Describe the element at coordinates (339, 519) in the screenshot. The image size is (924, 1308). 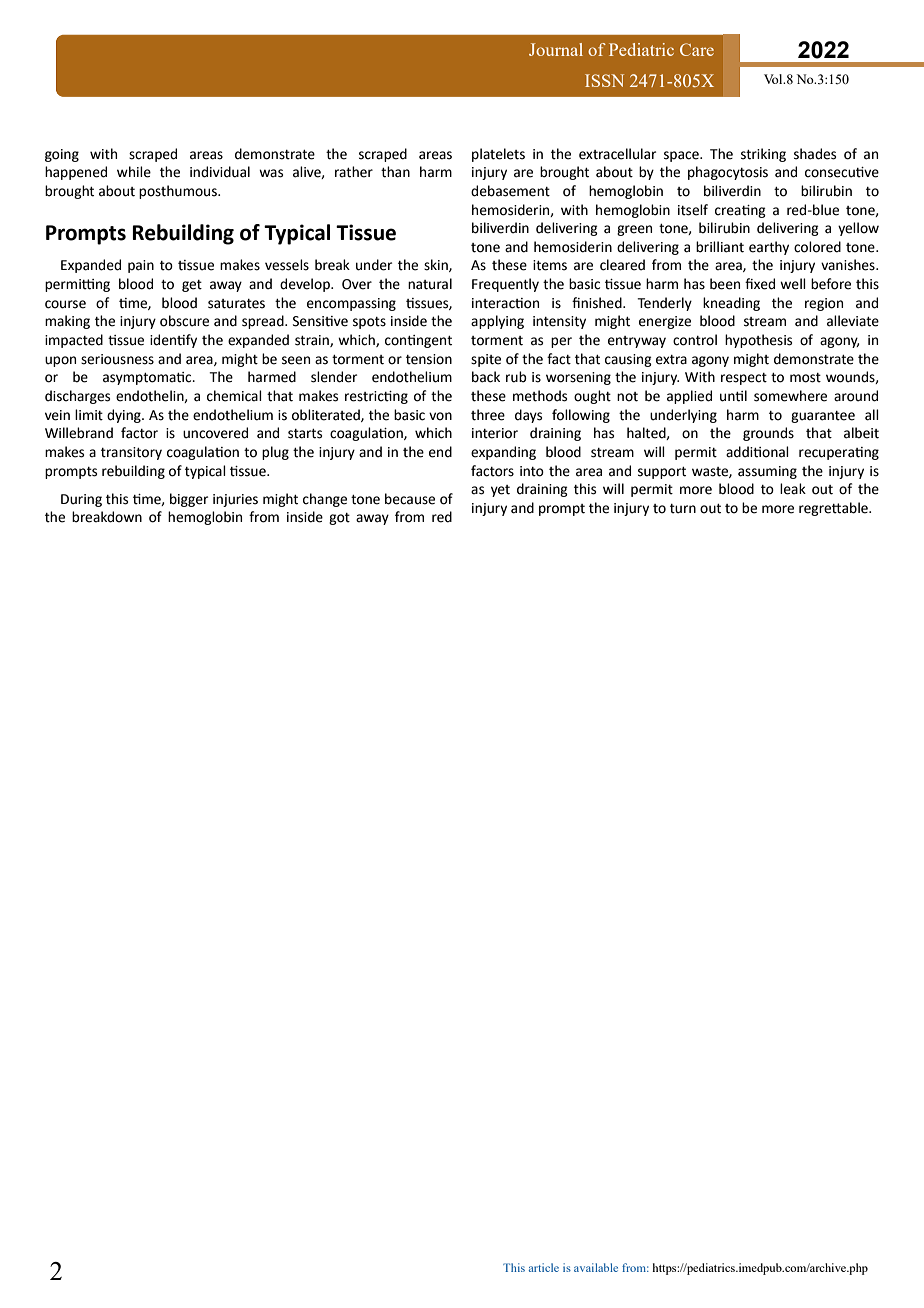
I see `got` at that location.
